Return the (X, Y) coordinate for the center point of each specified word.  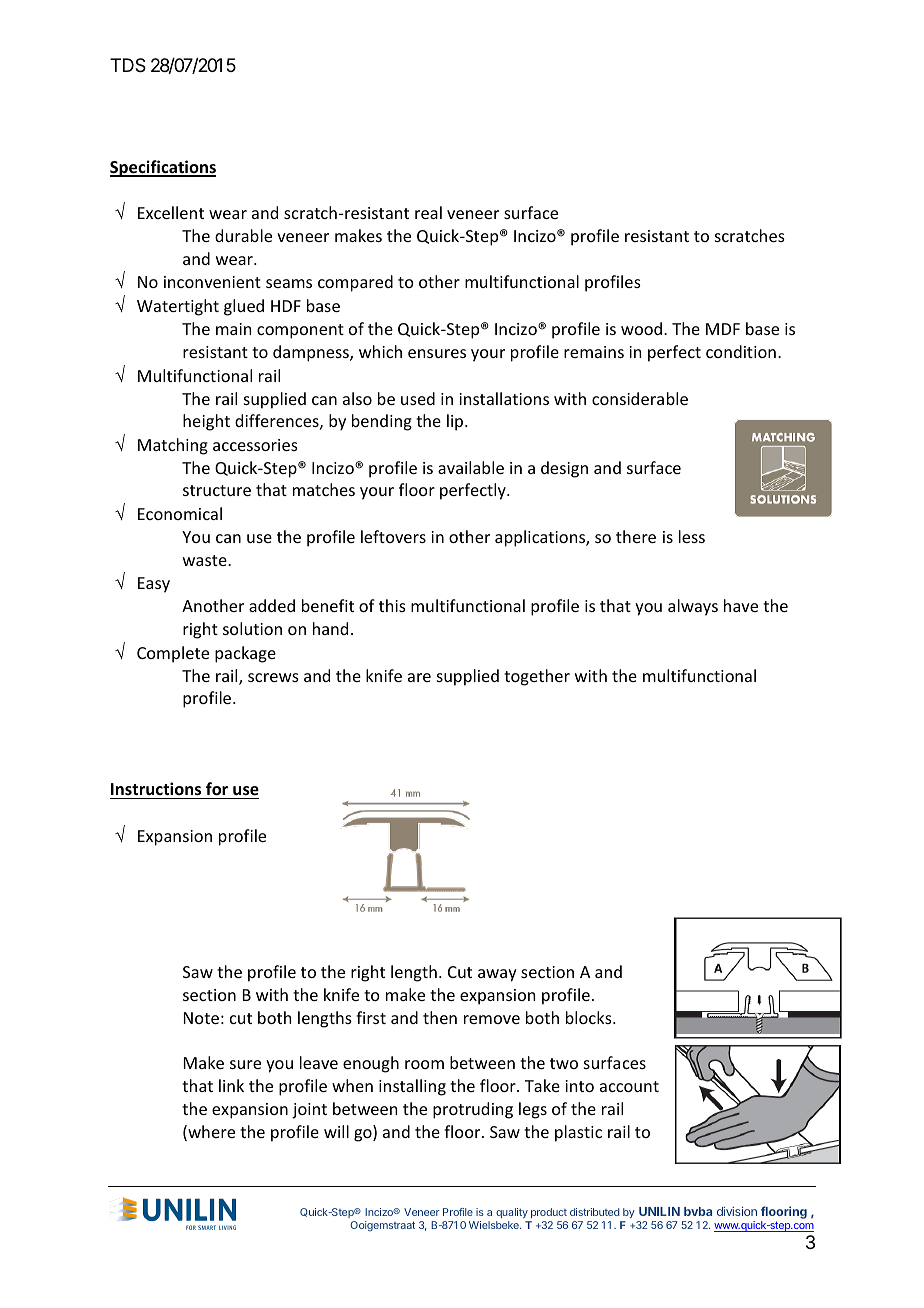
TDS (128, 65)
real (428, 212)
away (497, 975)
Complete (173, 654)
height (206, 422)
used (418, 398)
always (693, 607)
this (392, 605)
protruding (473, 1110)
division (737, 1211)
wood (643, 328)
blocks (590, 1017)
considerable (640, 398)
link (231, 1085)
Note (201, 1018)
